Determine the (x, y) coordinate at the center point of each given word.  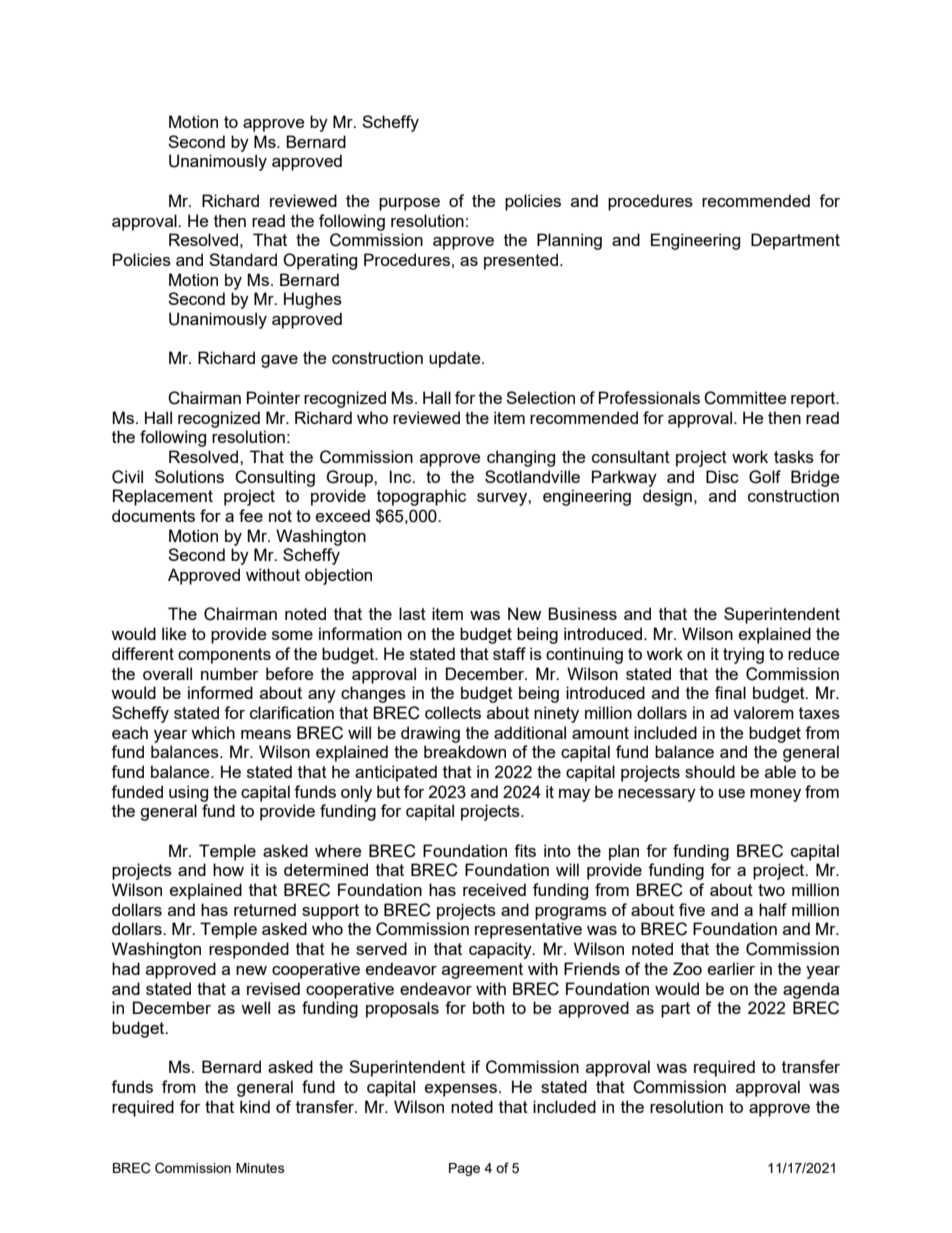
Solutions (189, 476)
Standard (243, 259)
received (494, 889)
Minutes (260, 1168)
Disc (722, 476)
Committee (745, 398)
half (773, 909)
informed (220, 692)
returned (265, 909)
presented (521, 261)
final (730, 692)
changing (521, 458)
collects (453, 712)
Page (464, 1169)
